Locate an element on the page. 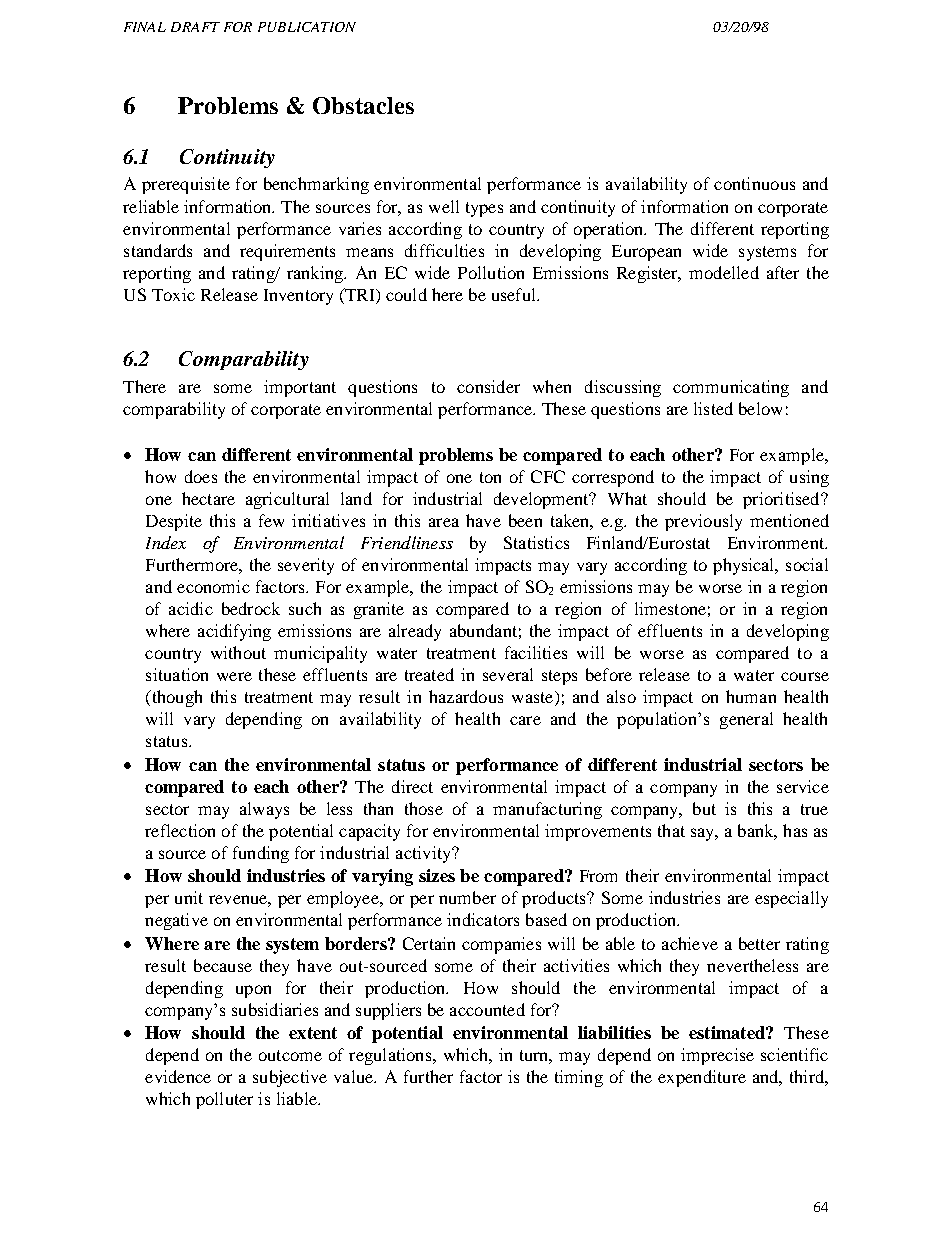  imprecise is located at coordinates (717, 1056).
